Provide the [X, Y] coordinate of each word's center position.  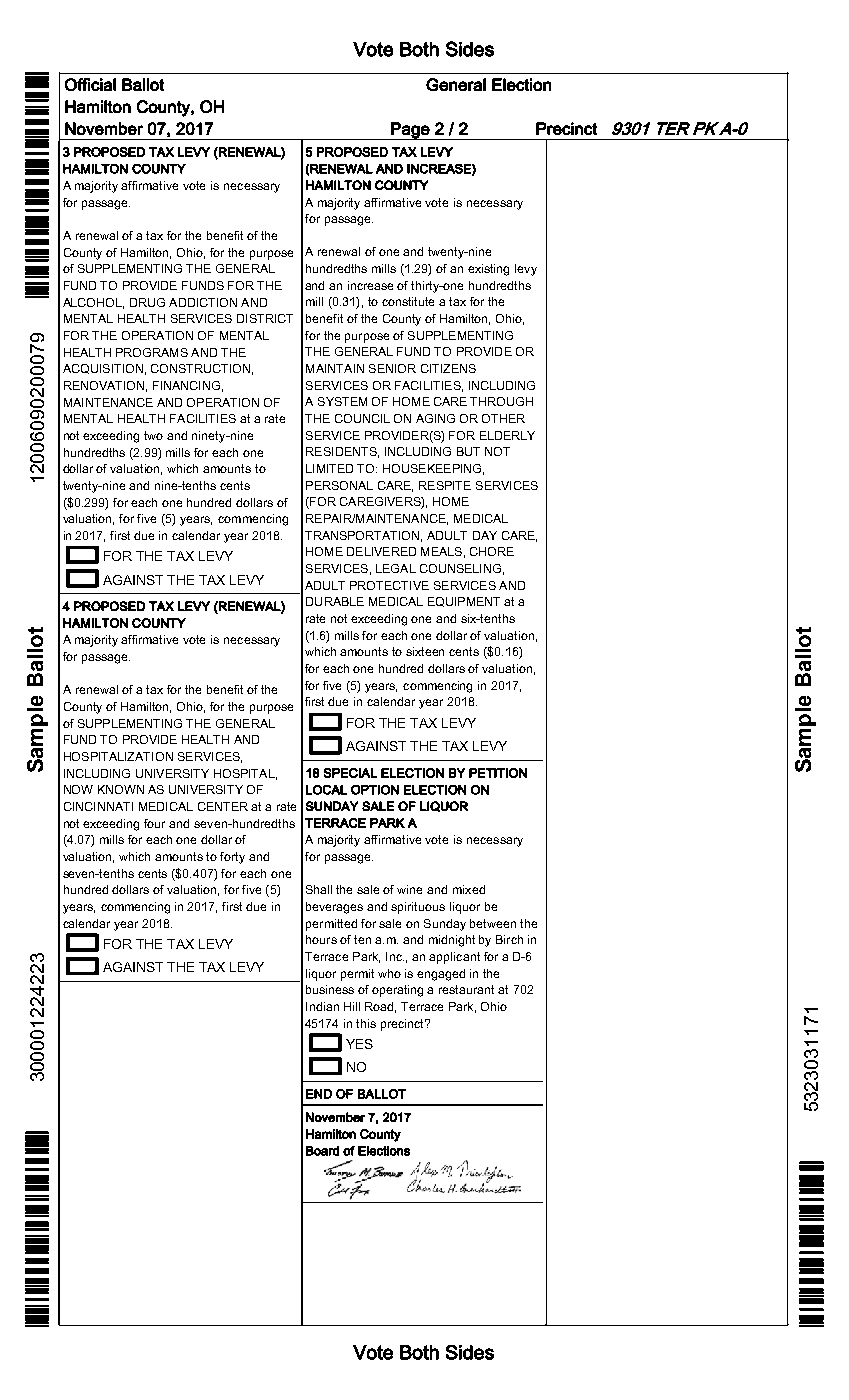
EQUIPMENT [464, 602]
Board [322, 1151]
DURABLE [335, 601]
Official [90, 84]
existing [488, 270]
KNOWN [121, 789]
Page [410, 131]
